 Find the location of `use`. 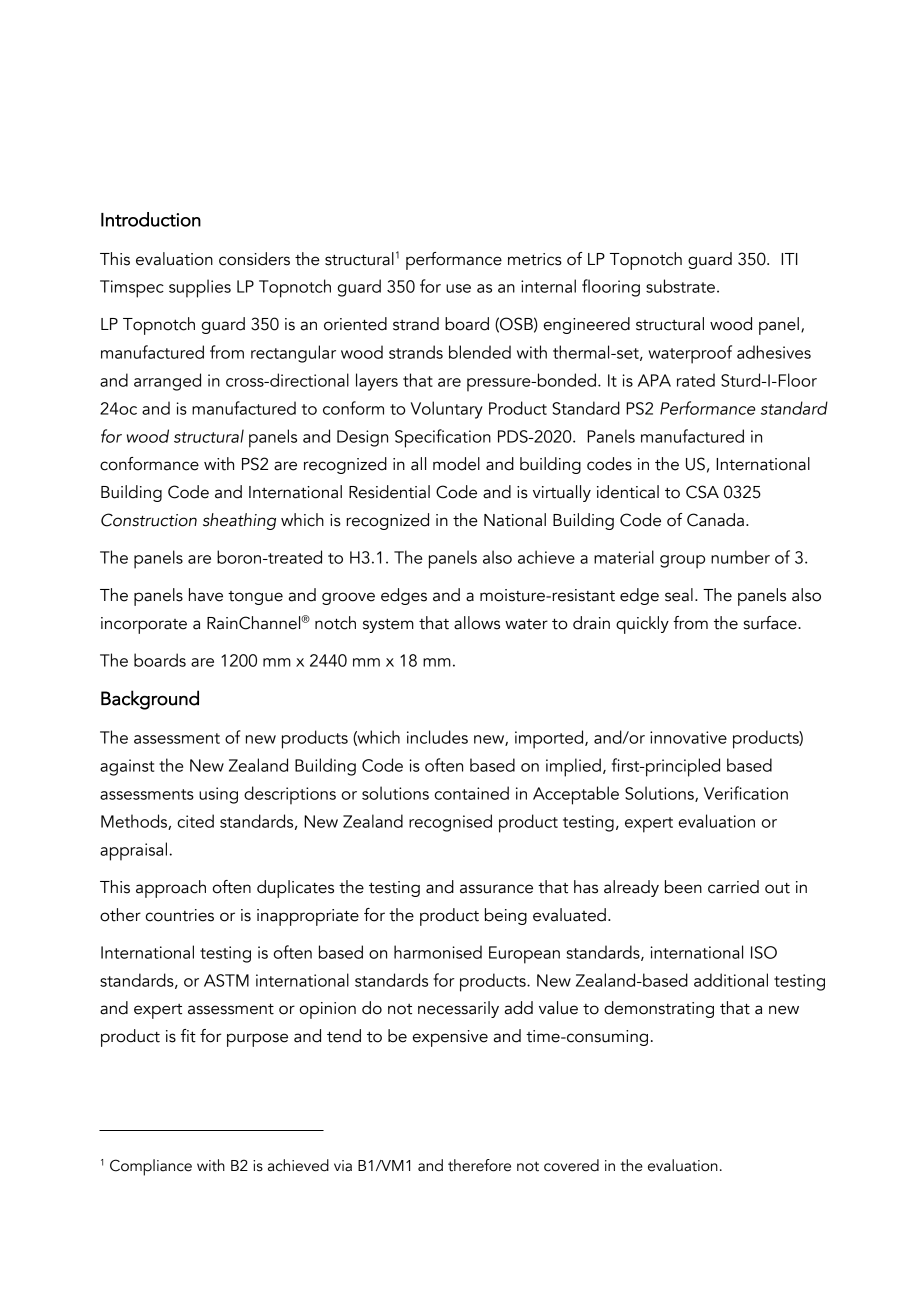

use is located at coordinates (458, 288).
